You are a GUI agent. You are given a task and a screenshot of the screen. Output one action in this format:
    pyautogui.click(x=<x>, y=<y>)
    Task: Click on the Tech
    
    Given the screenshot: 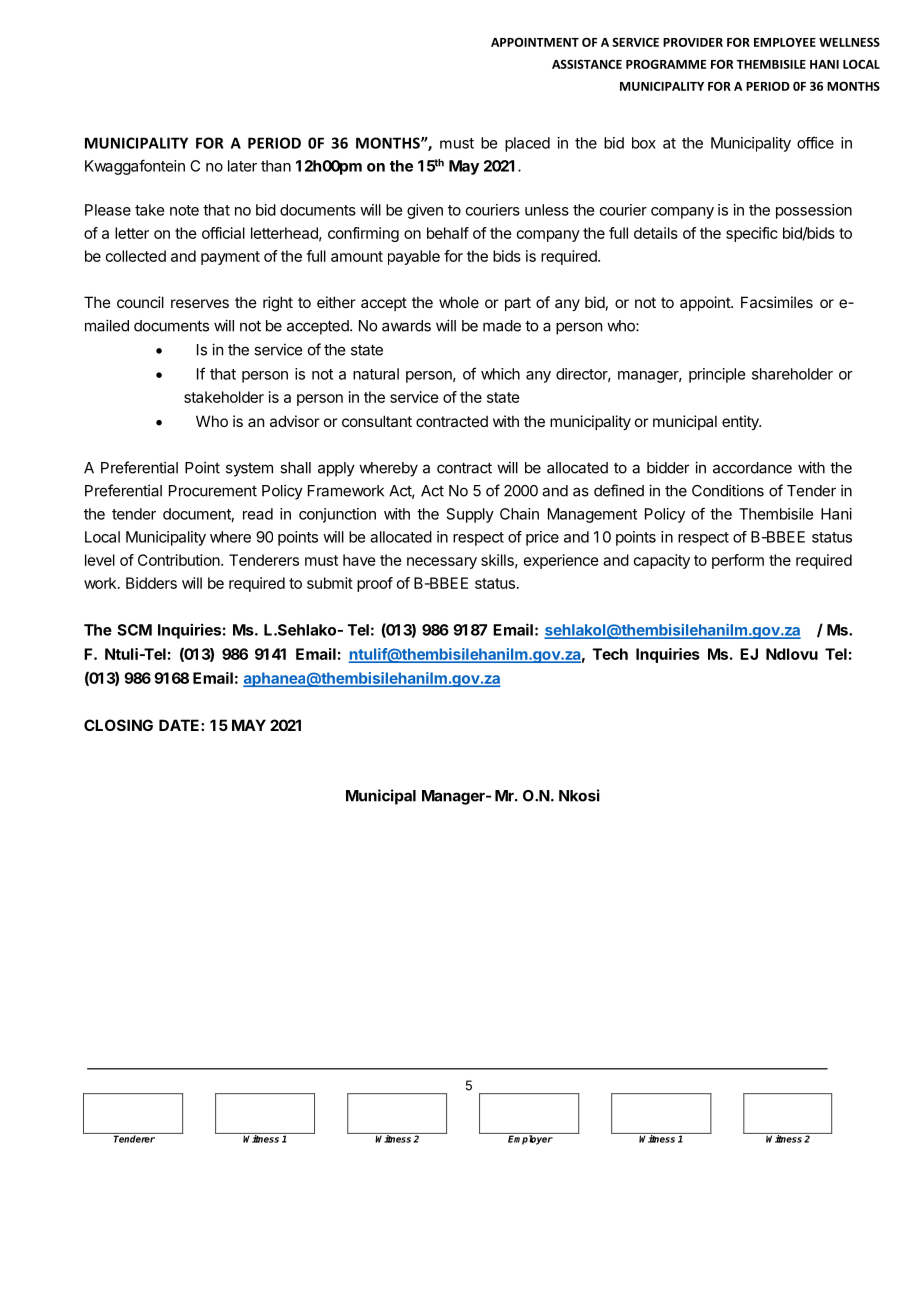 What is the action you would take?
    pyautogui.click(x=610, y=654)
